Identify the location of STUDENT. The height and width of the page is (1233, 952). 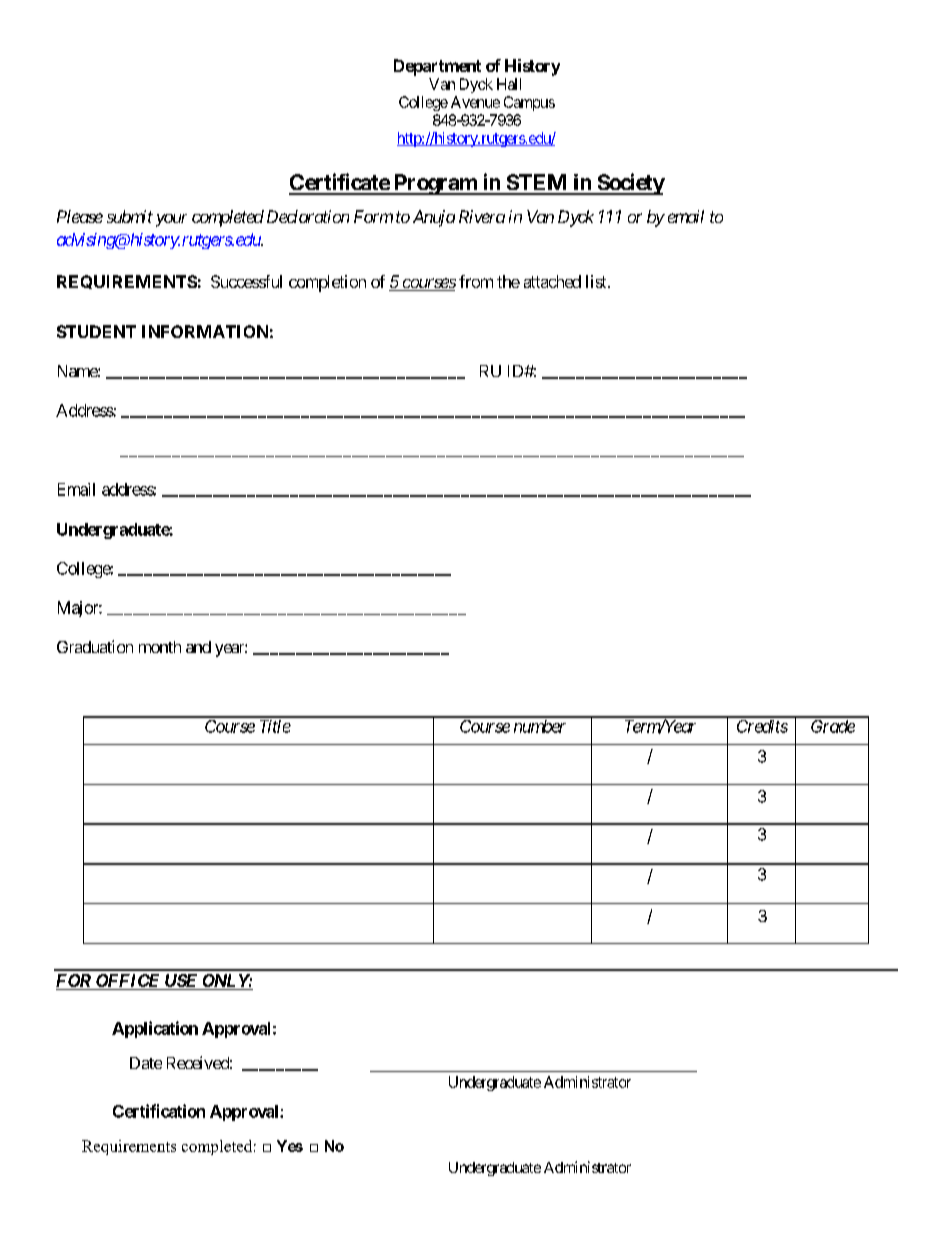
(96, 331).
